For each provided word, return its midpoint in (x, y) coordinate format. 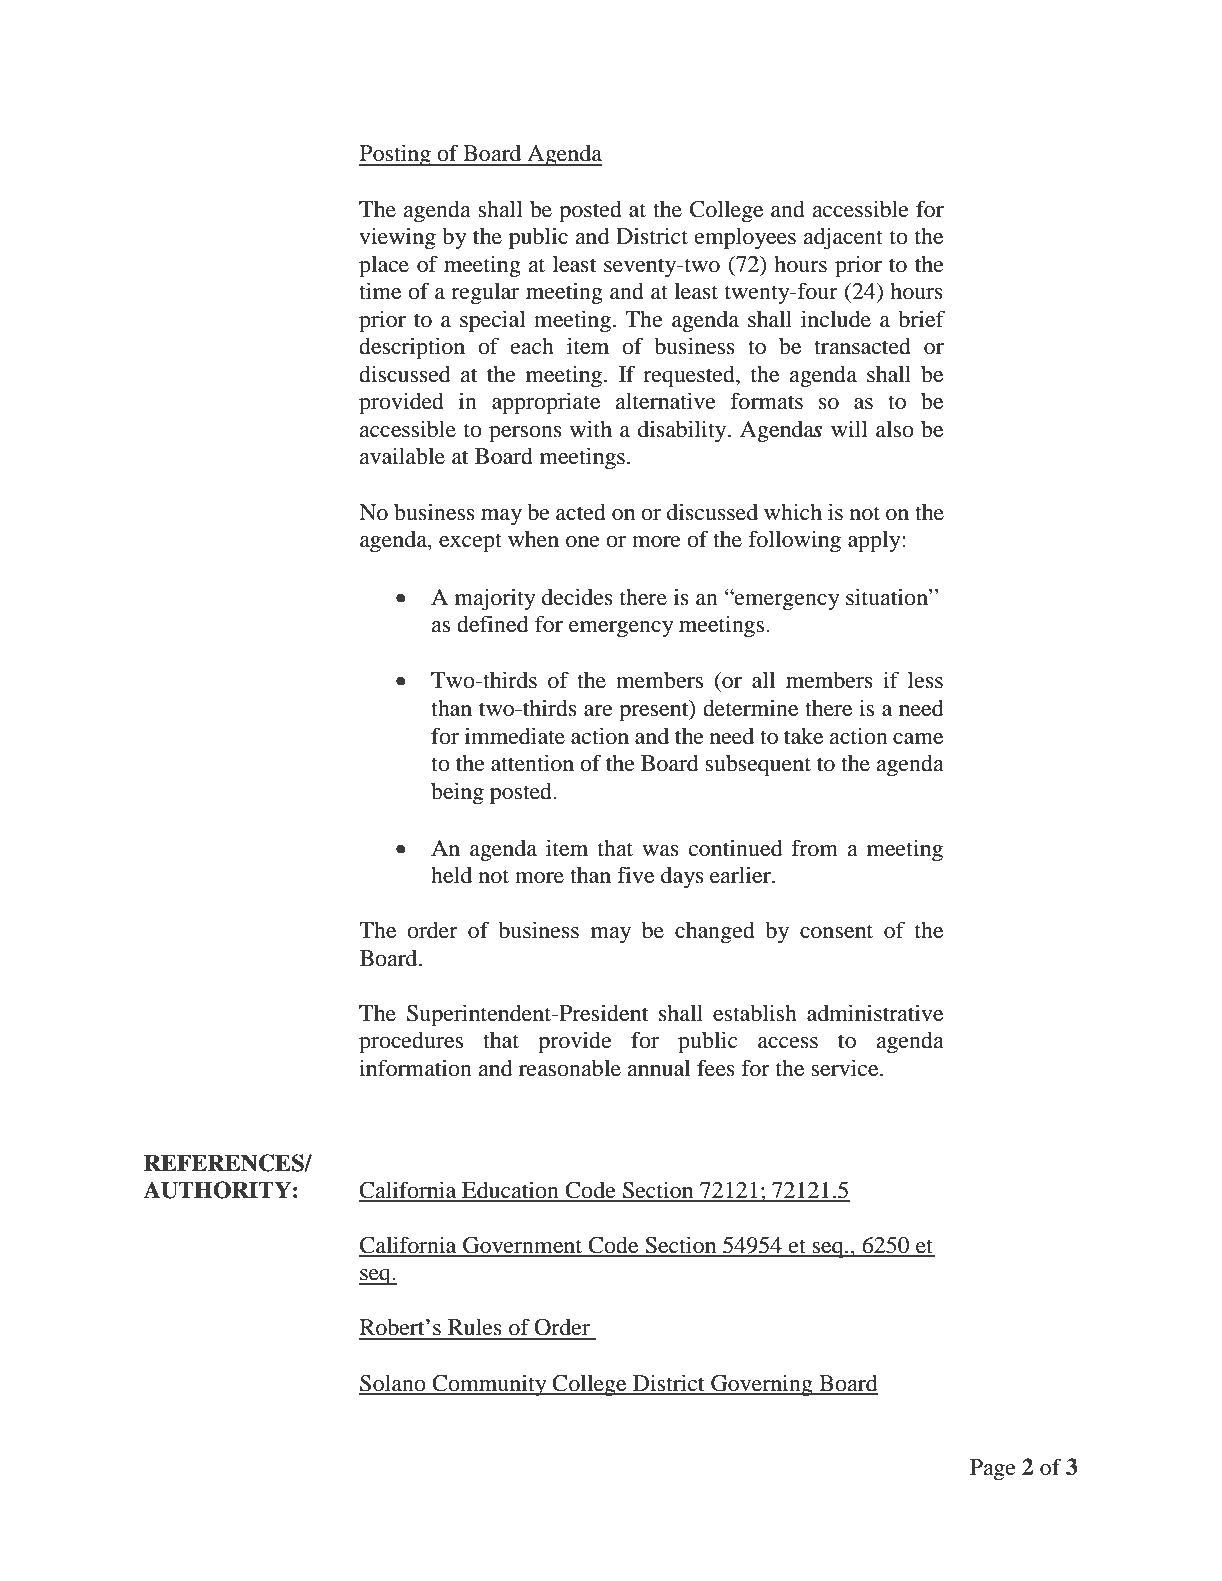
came (918, 739)
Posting (396, 155)
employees (745, 238)
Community (489, 1385)
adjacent (843, 238)
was (660, 851)
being (457, 793)
